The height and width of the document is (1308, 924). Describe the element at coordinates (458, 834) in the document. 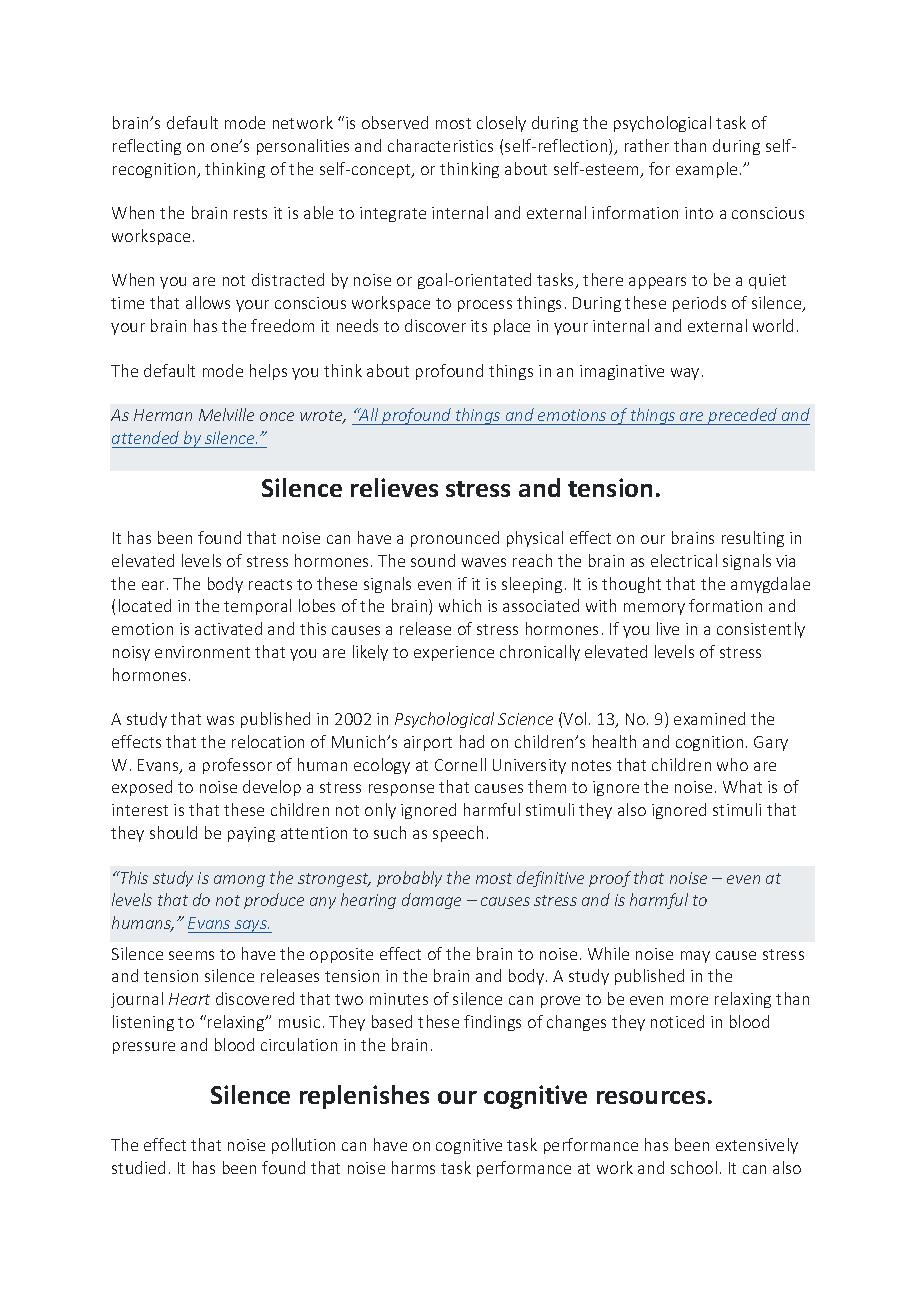

I see `speech` at that location.
